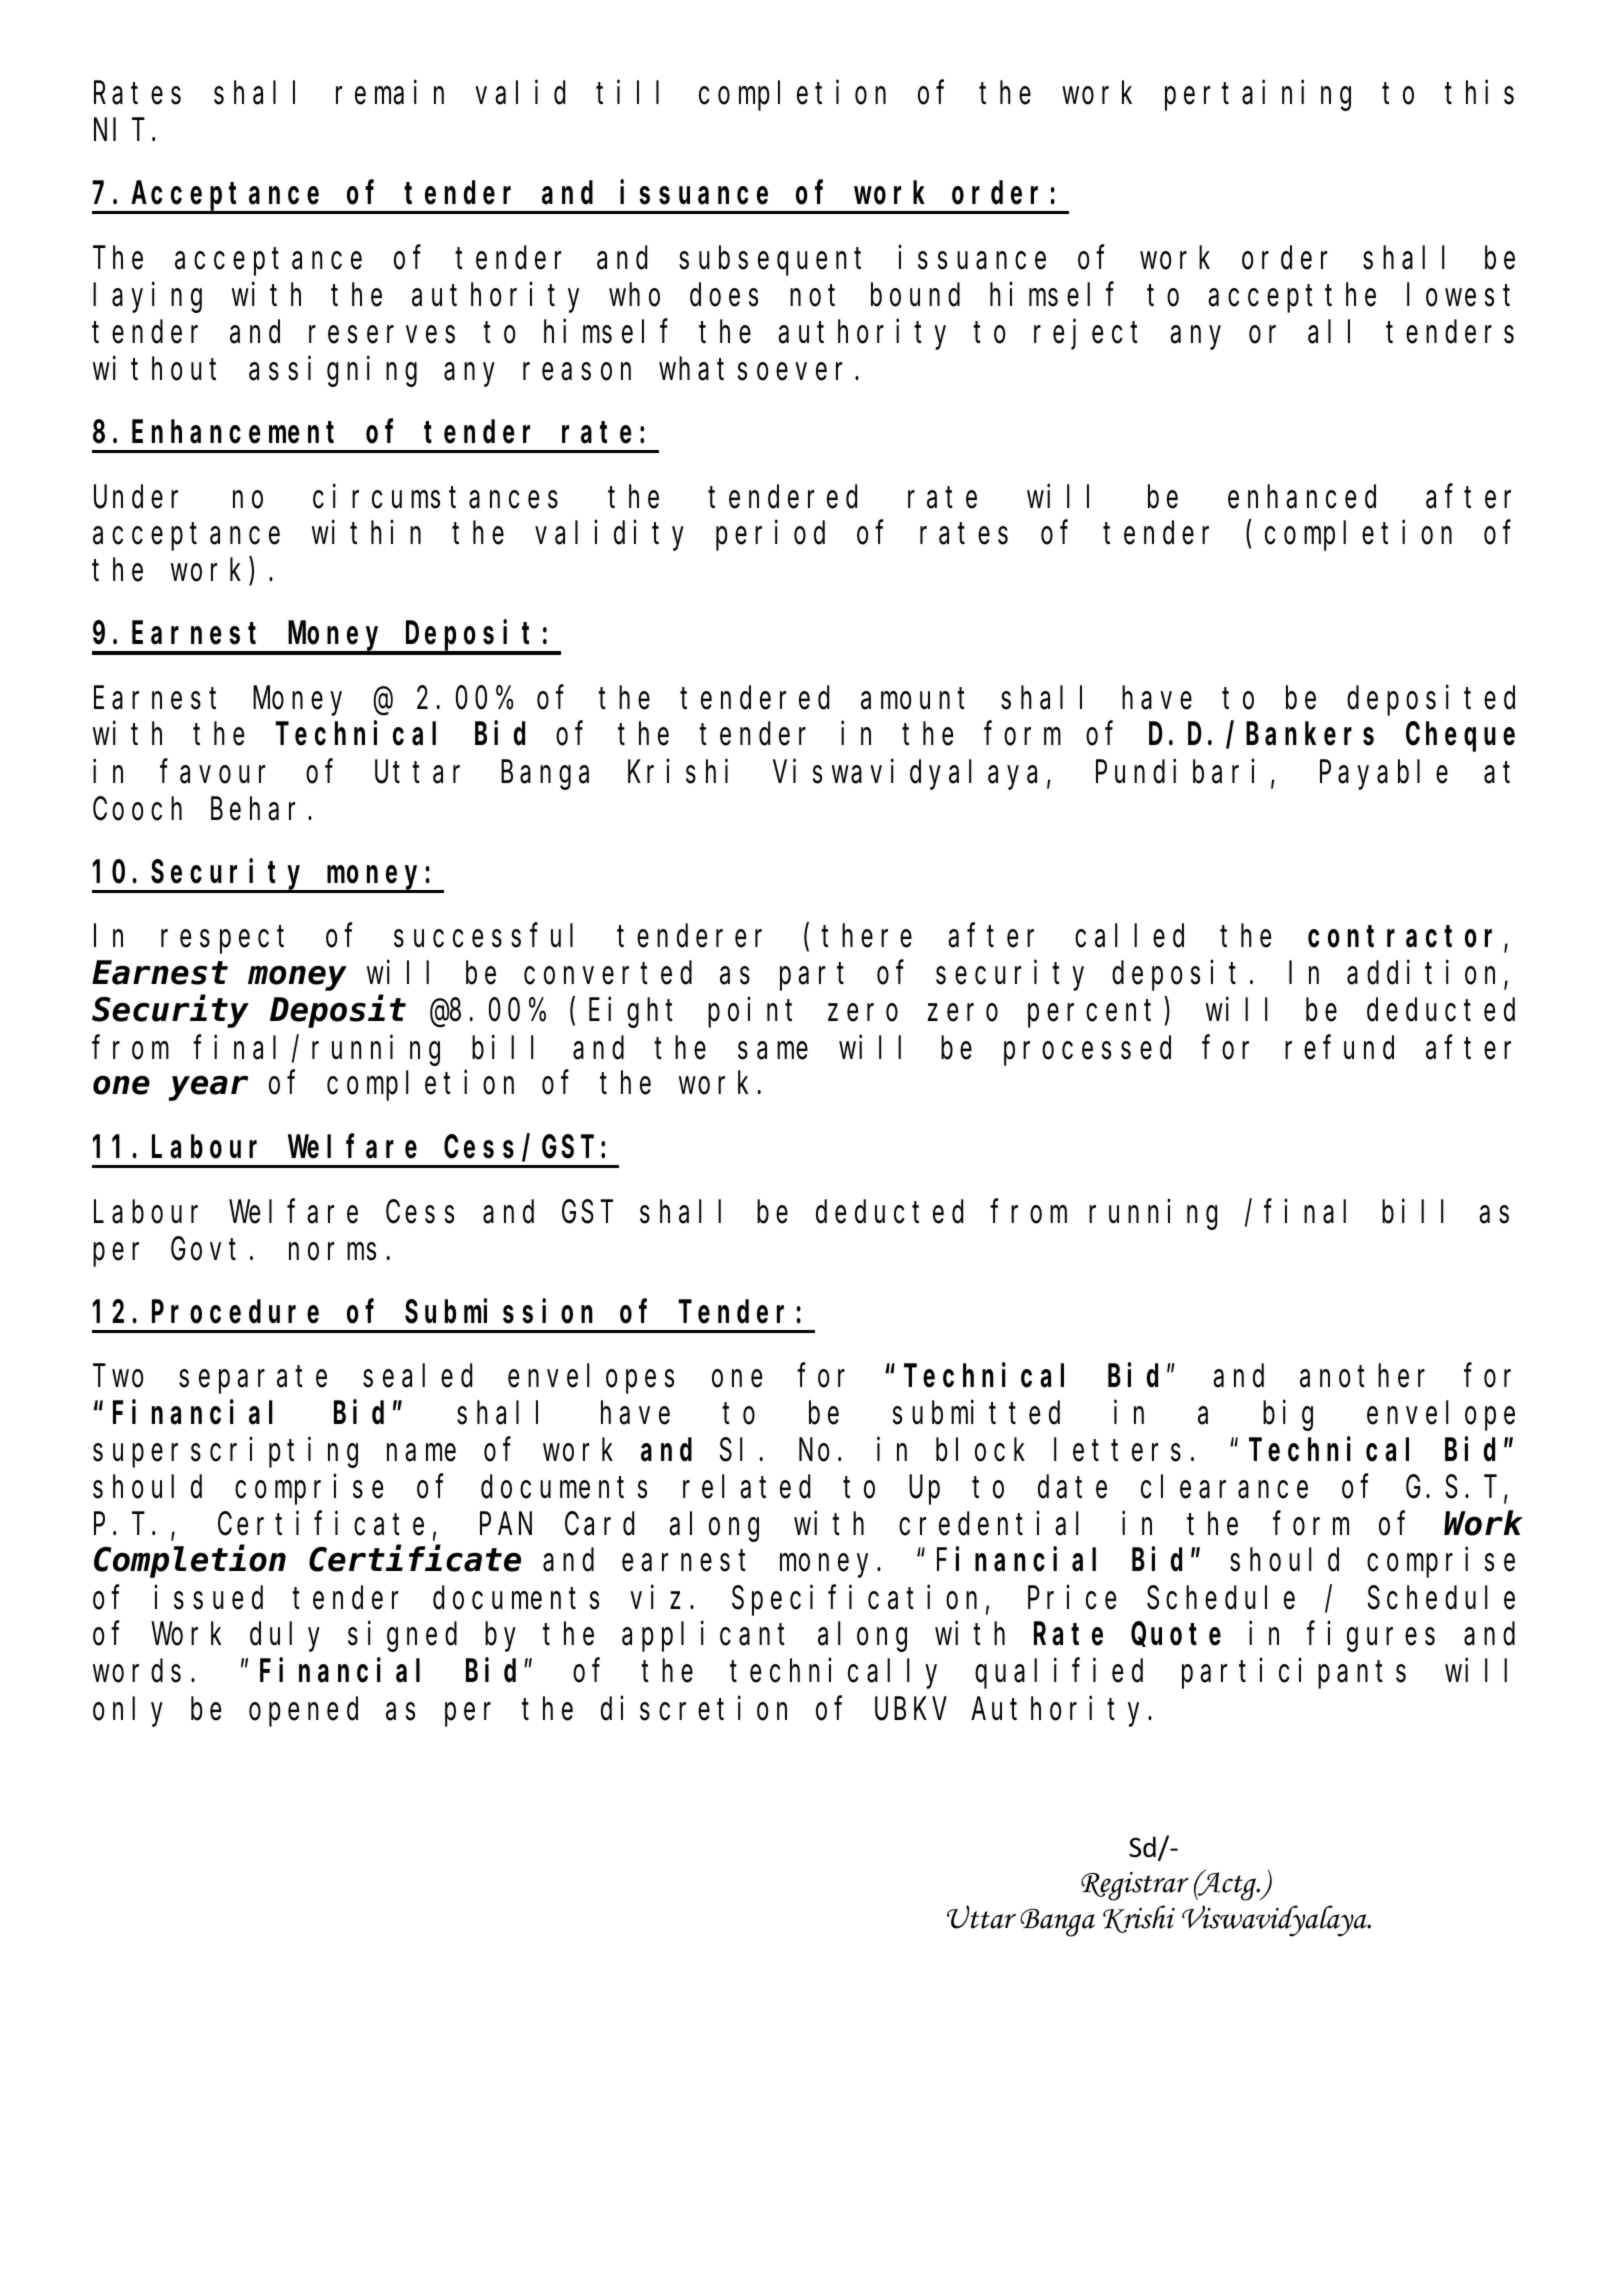  What do you see at coordinates (724, 295) in the image?
I see `does` at bounding box center [724, 295].
